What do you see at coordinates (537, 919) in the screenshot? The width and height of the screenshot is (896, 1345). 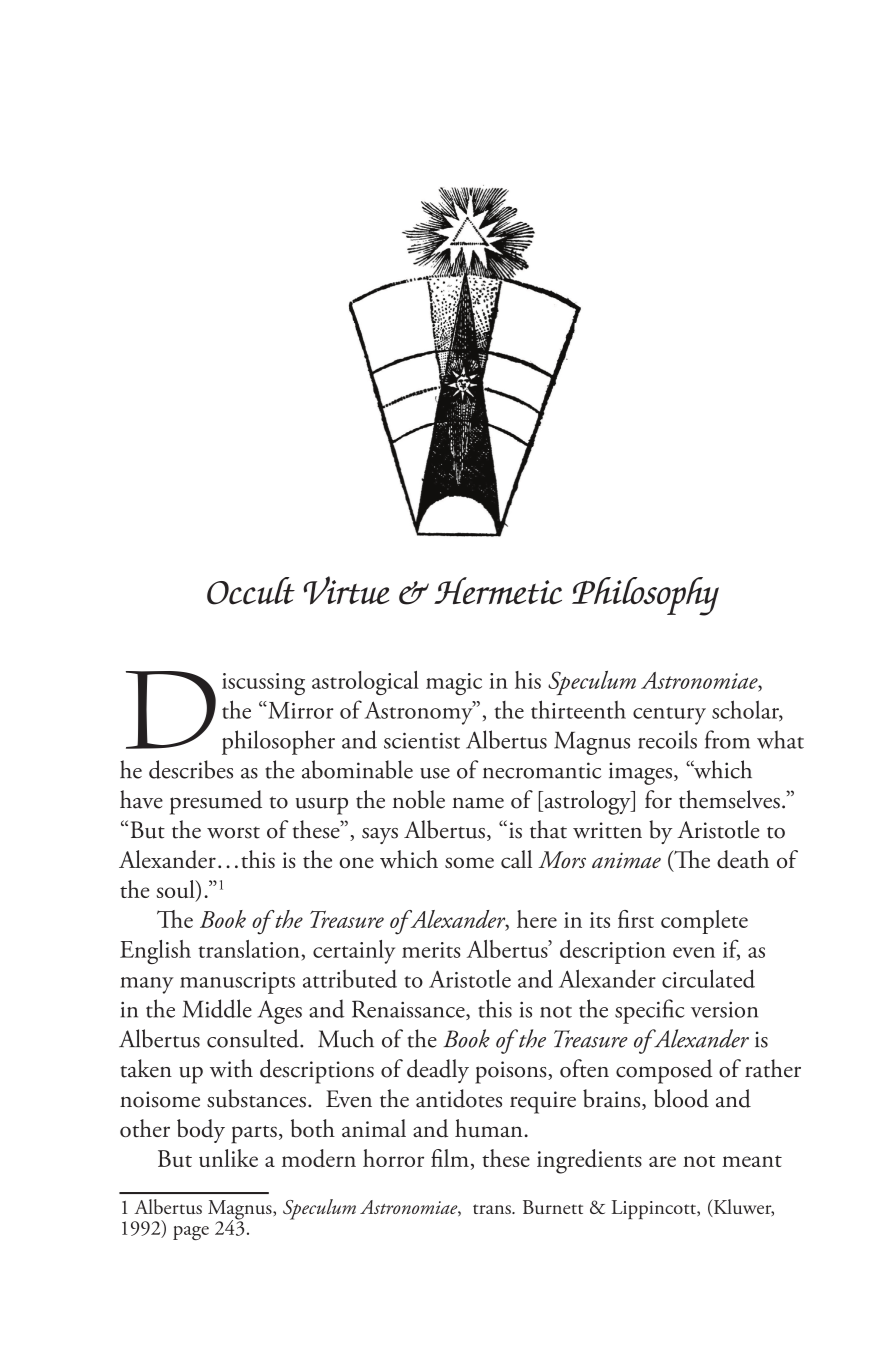 I see `here` at bounding box center [537, 919].
